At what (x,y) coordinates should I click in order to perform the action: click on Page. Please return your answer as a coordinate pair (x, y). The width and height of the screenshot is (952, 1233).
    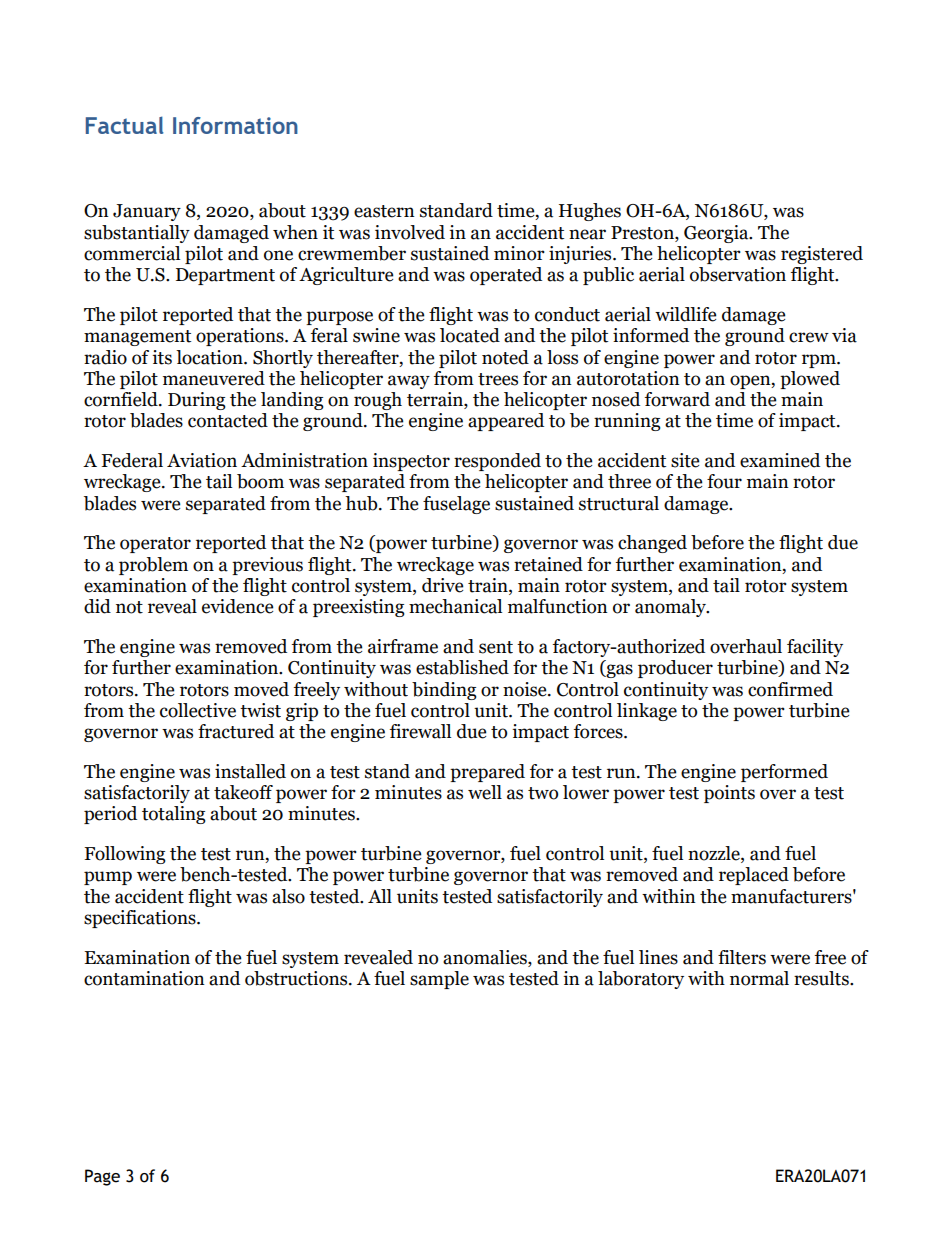
    Looking at the image, I should click on (102, 1177).
